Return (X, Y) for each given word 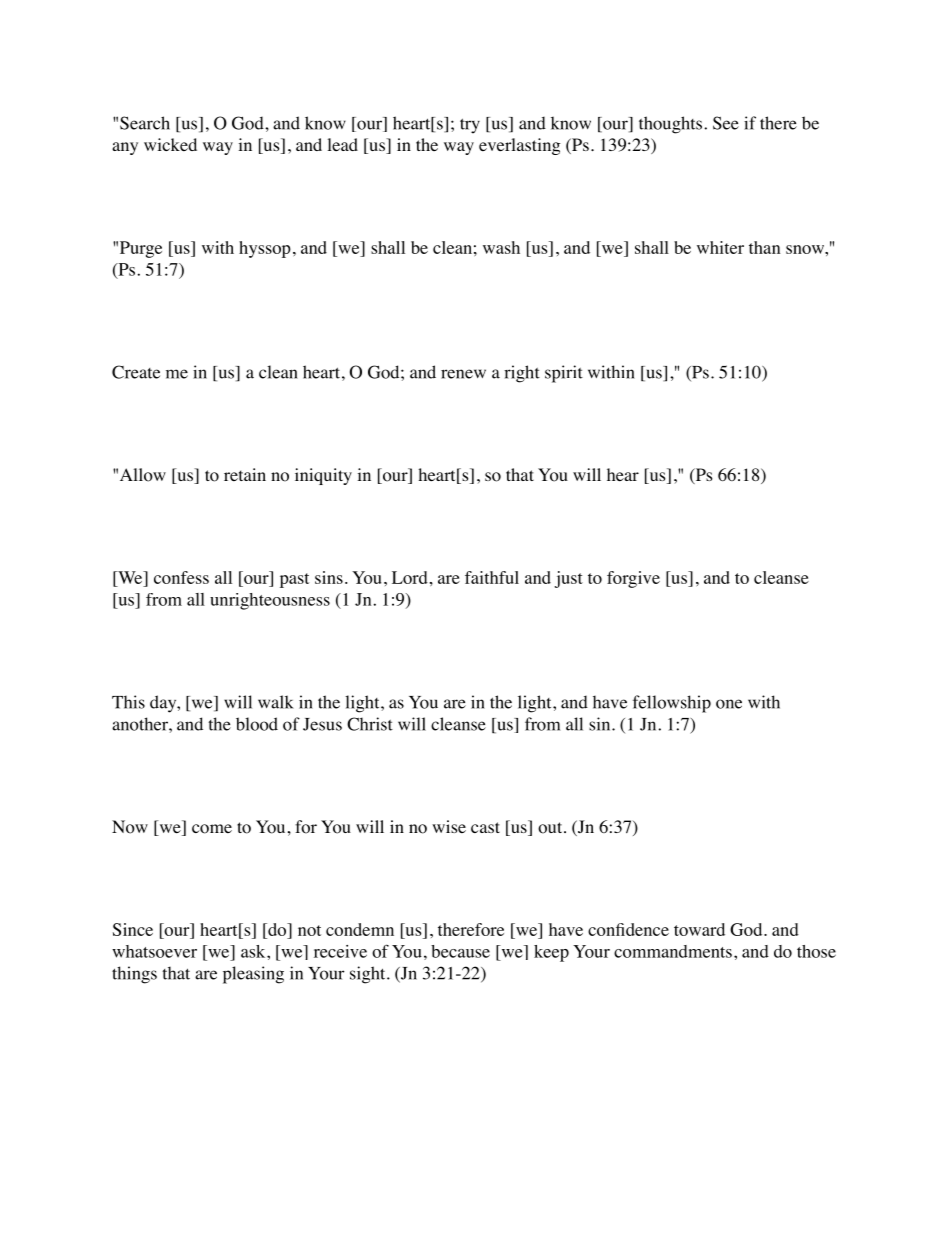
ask (254, 951)
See (726, 123)
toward (699, 929)
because (460, 951)
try (470, 126)
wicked (170, 144)
